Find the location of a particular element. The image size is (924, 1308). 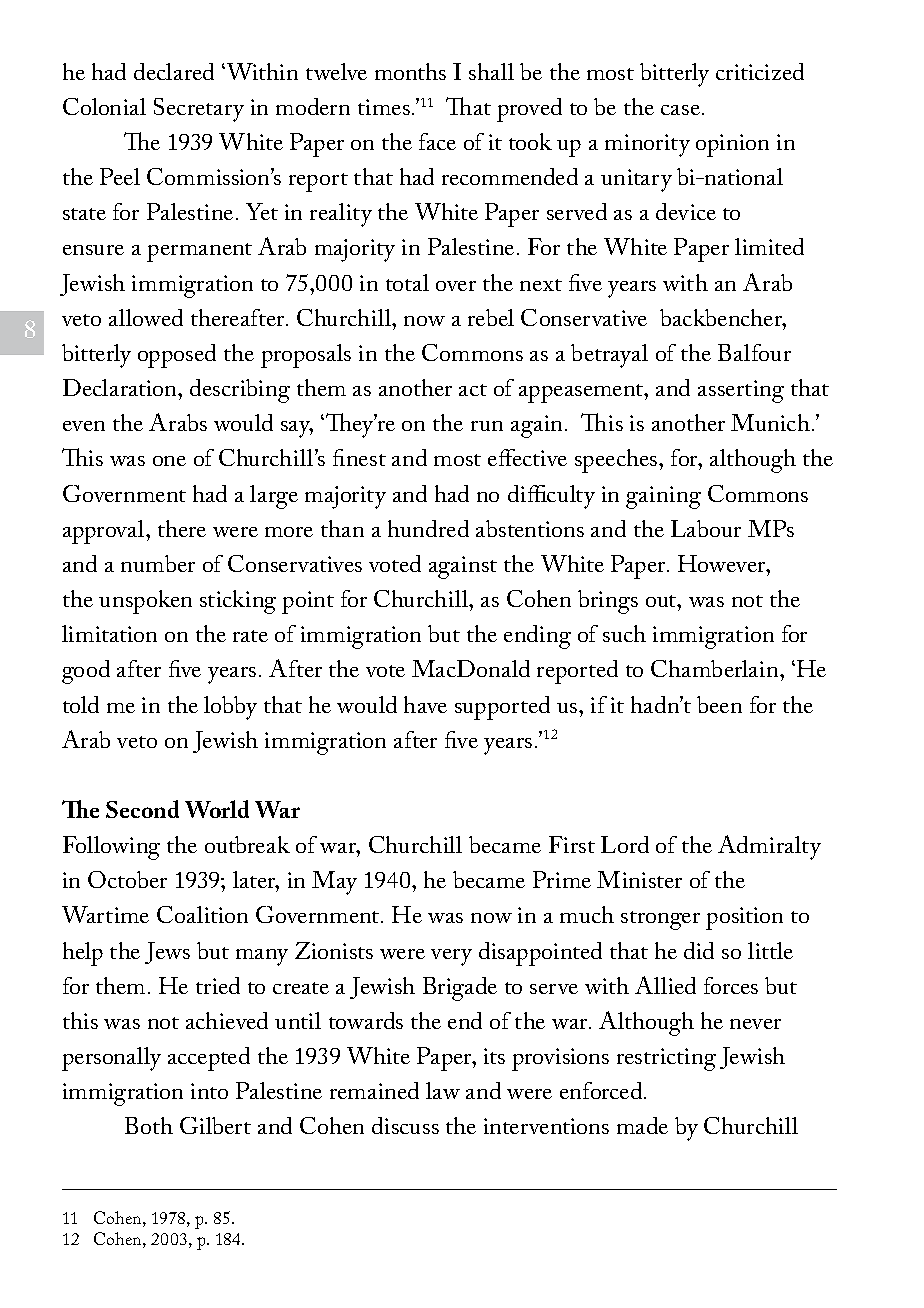

case is located at coordinates (680, 110).
